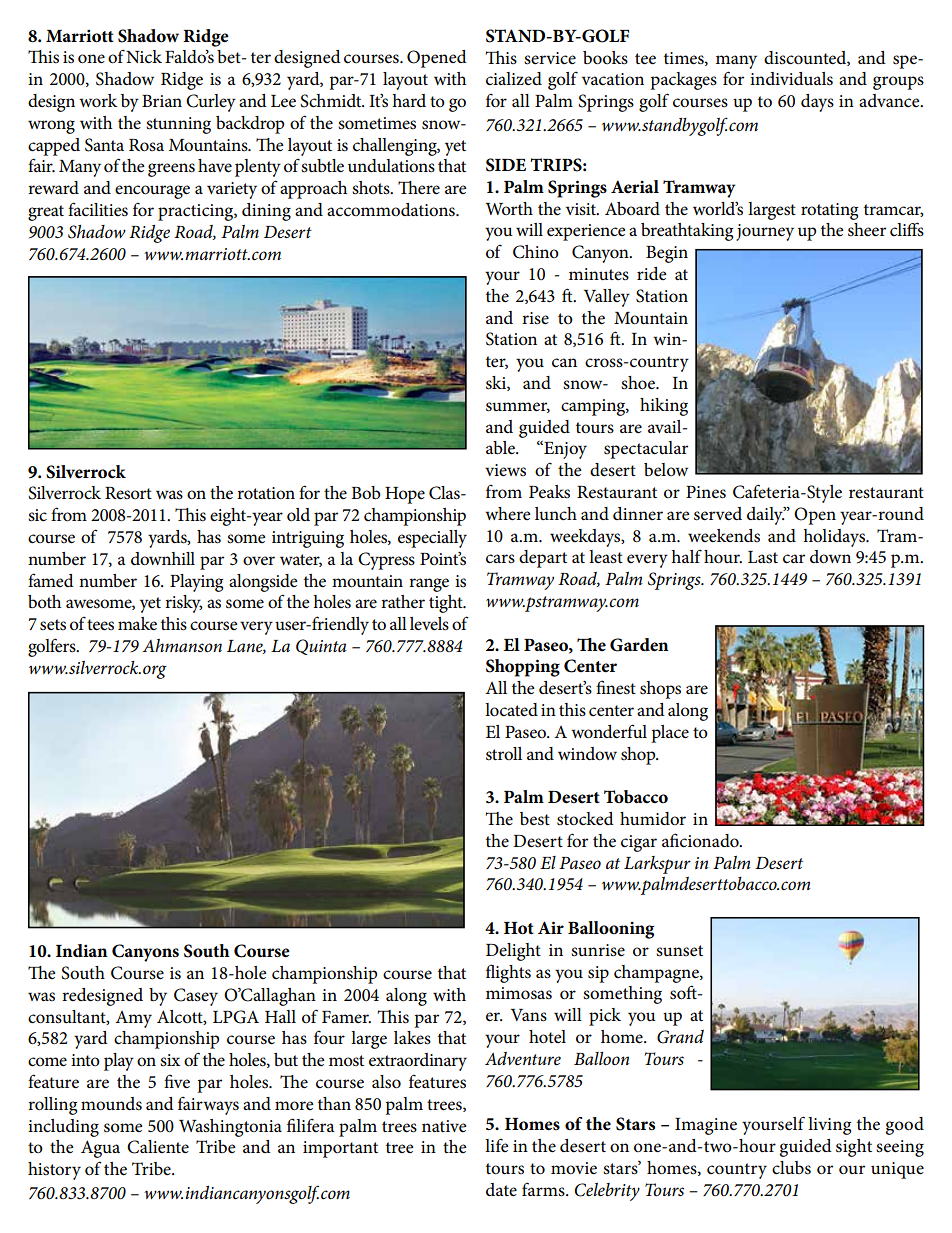 The height and width of the document is (1233, 952). Describe the element at coordinates (763, 557) in the document. I see `Last` at that location.
